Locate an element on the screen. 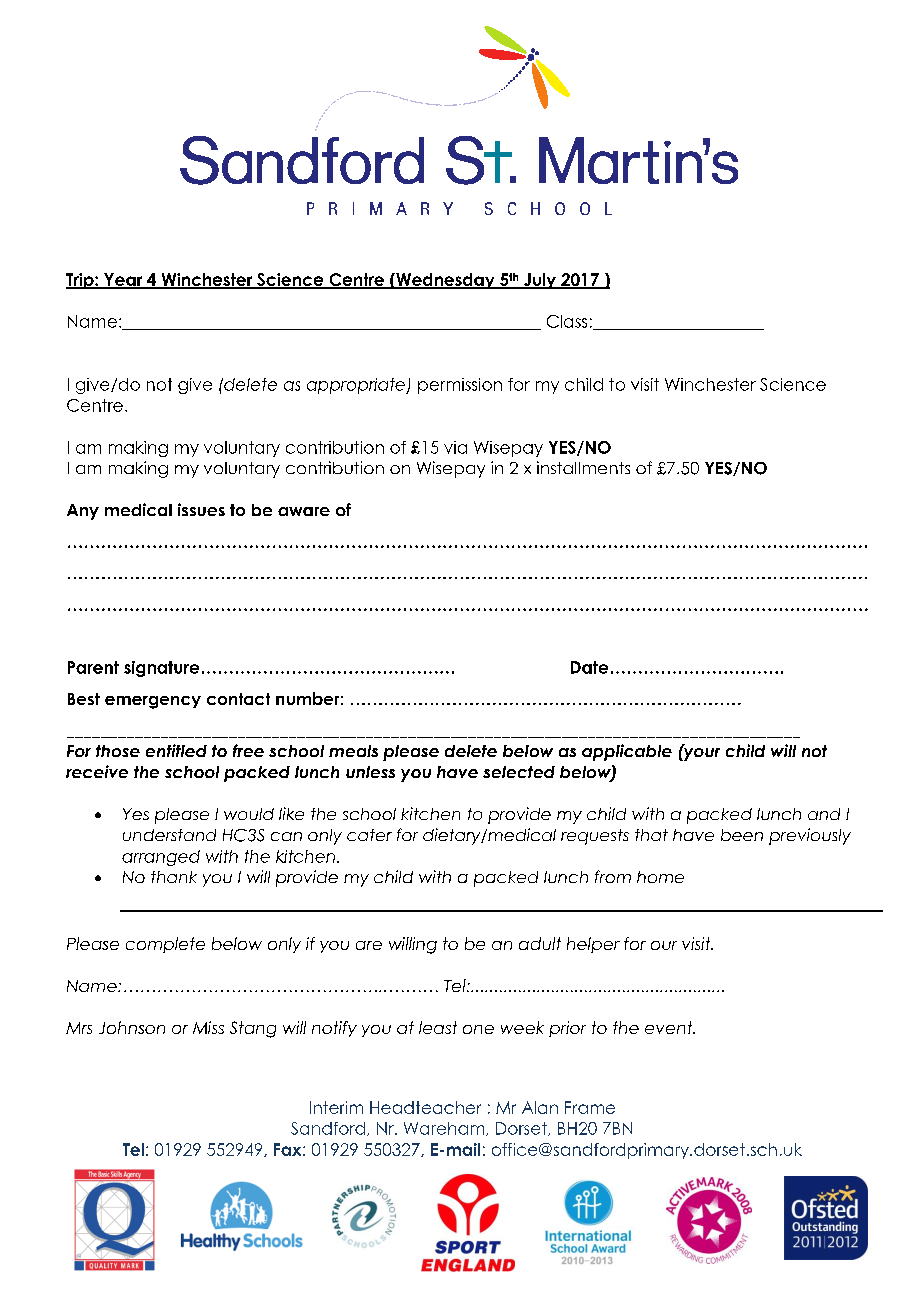 Image resolution: width=924 pixels, height=1309 pixels. Johnson is located at coordinates (132, 1027).
